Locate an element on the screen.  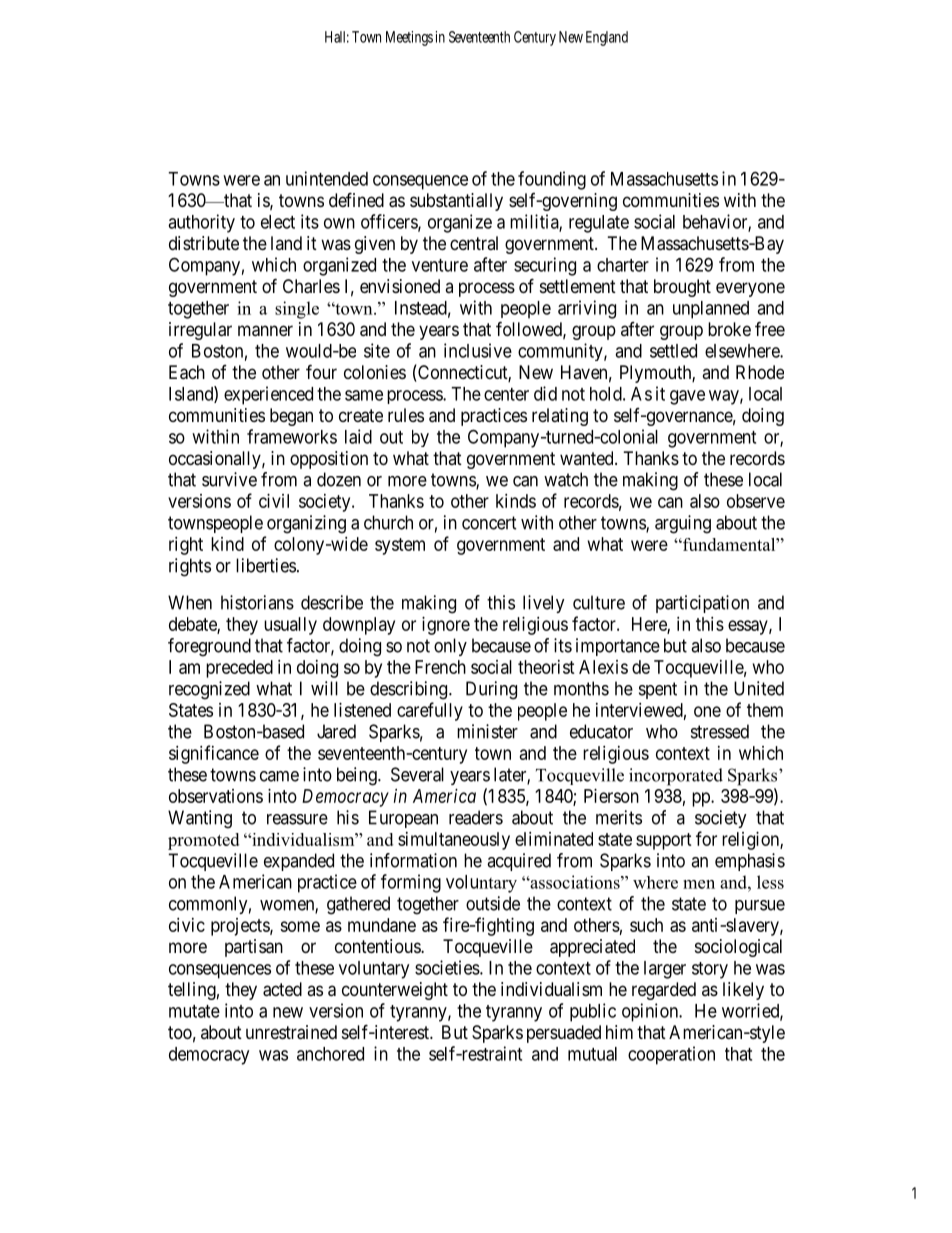
unintended is located at coordinates (327, 178).
